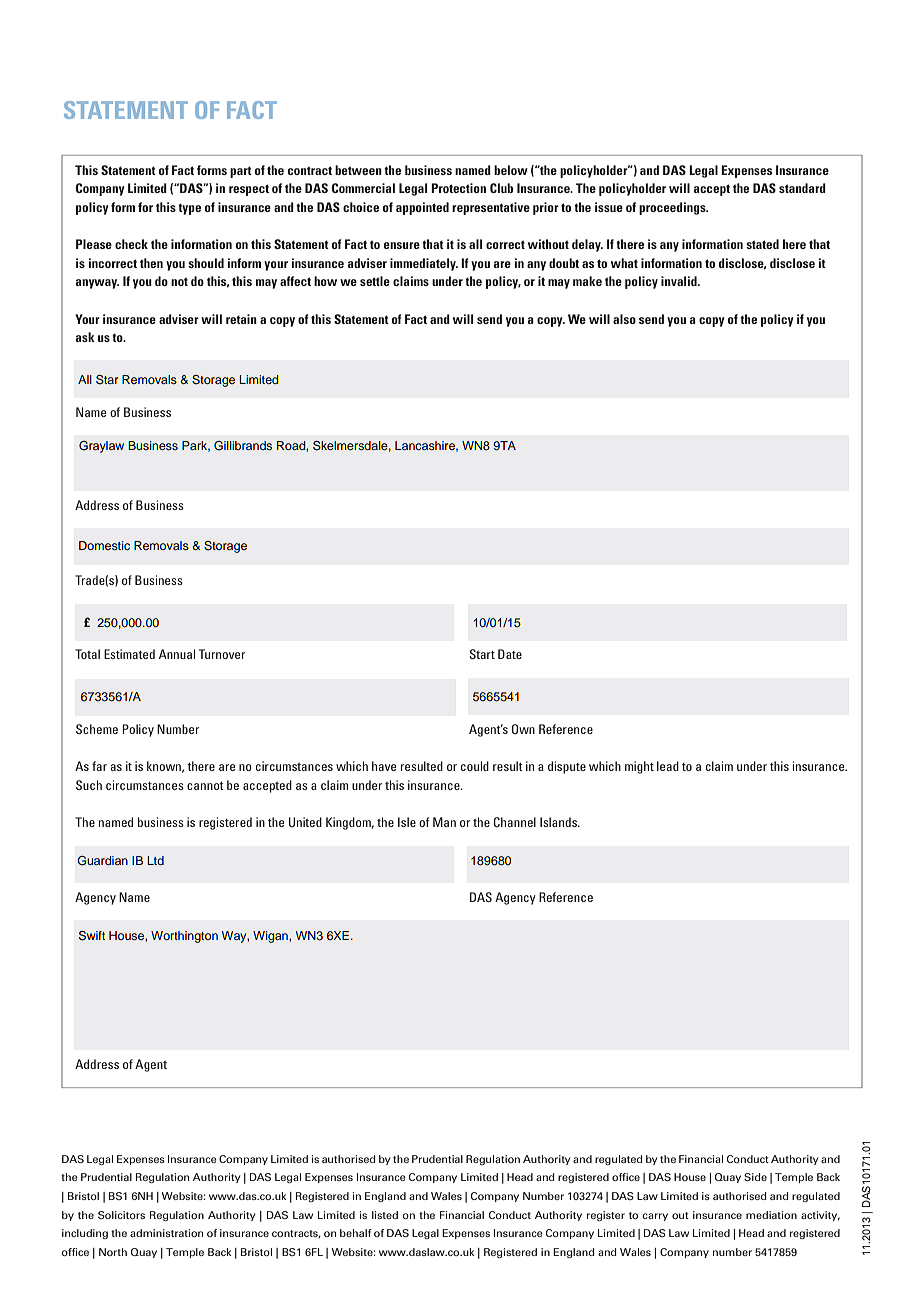  What do you see at coordinates (673, 208) in the screenshot?
I see `proceedings` at bounding box center [673, 208].
